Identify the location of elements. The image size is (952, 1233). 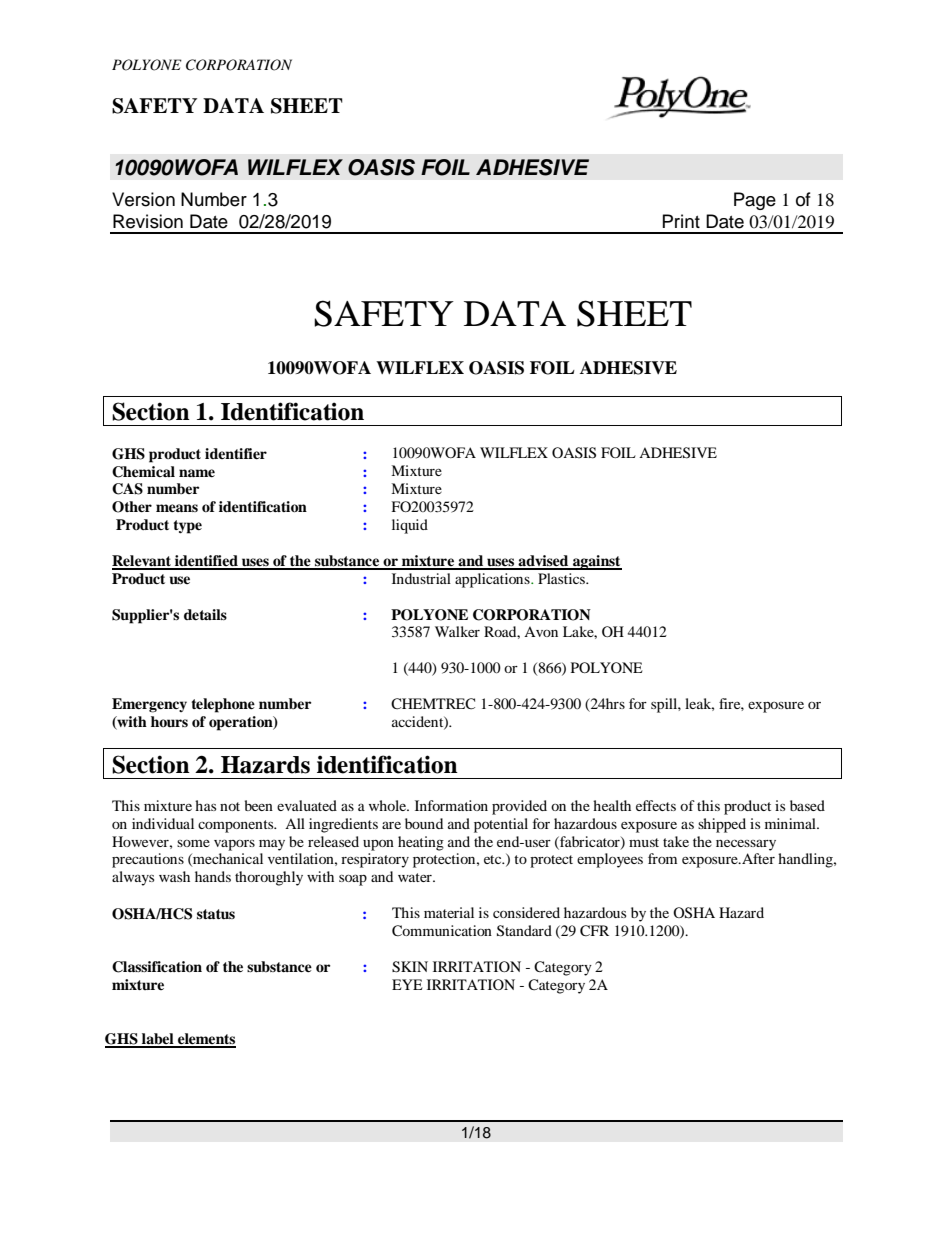
(206, 1040).
